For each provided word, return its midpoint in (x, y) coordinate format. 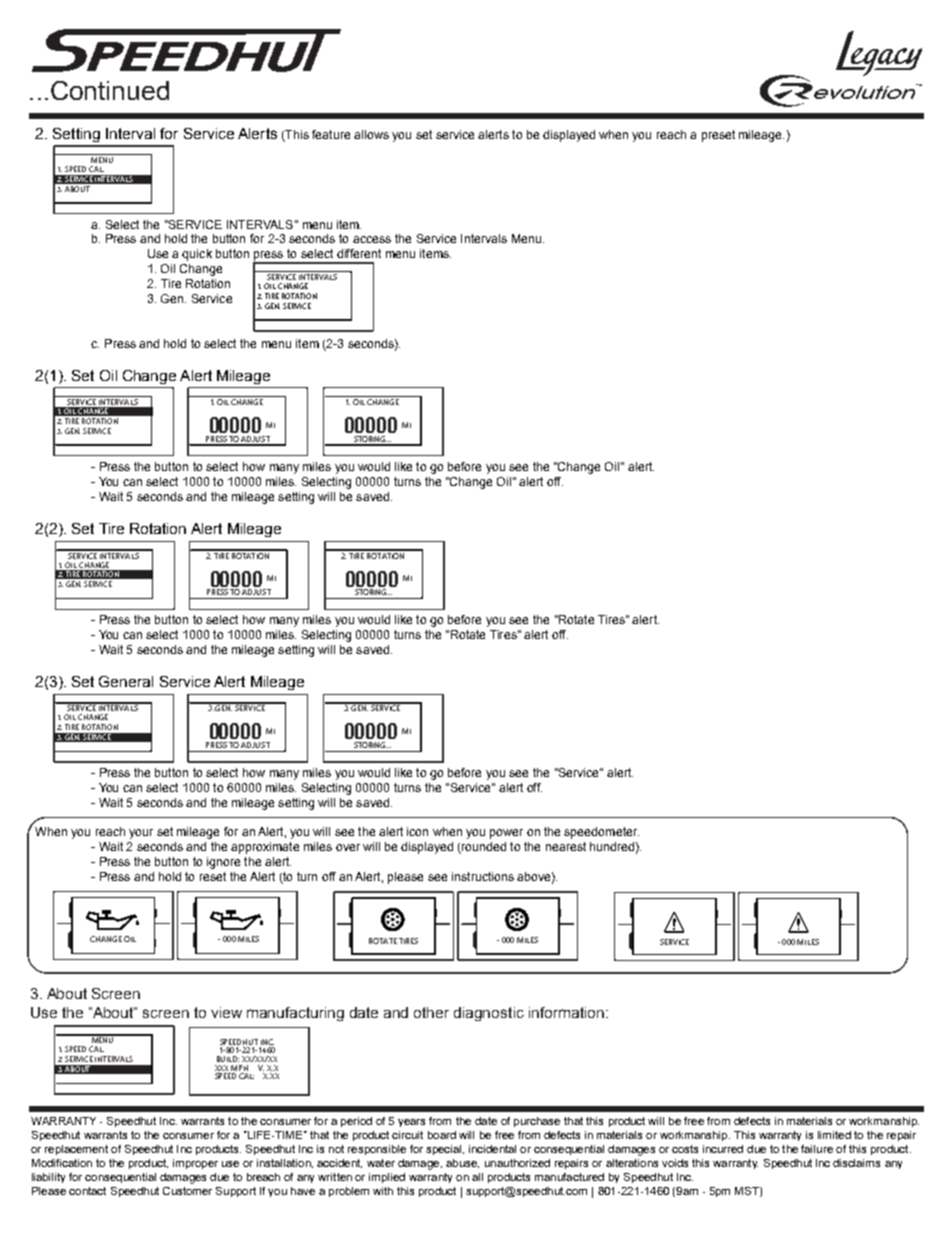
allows (371, 134)
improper (195, 1164)
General (126, 681)
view (226, 1012)
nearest (566, 846)
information (566, 1012)
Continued (110, 90)
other (431, 1012)
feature (331, 134)
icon (417, 831)
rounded (483, 848)
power (506, 834)
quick (197, 255)
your (141, 834)
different (359, 253)
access (372, 239)
